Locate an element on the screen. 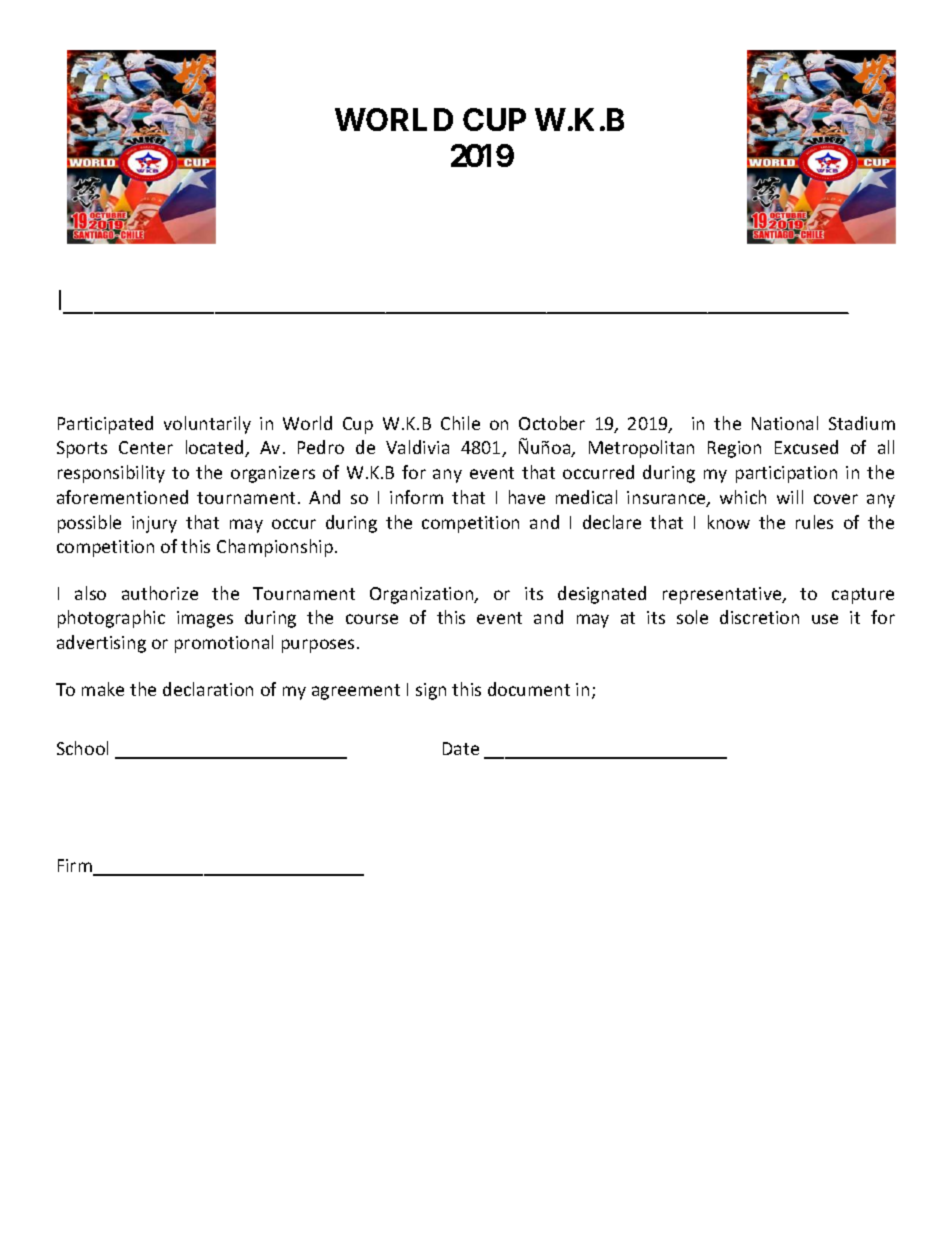 Image resolution: width=952 pixels, height=1233 pixels. rules is located at coordinates (814, 522).
